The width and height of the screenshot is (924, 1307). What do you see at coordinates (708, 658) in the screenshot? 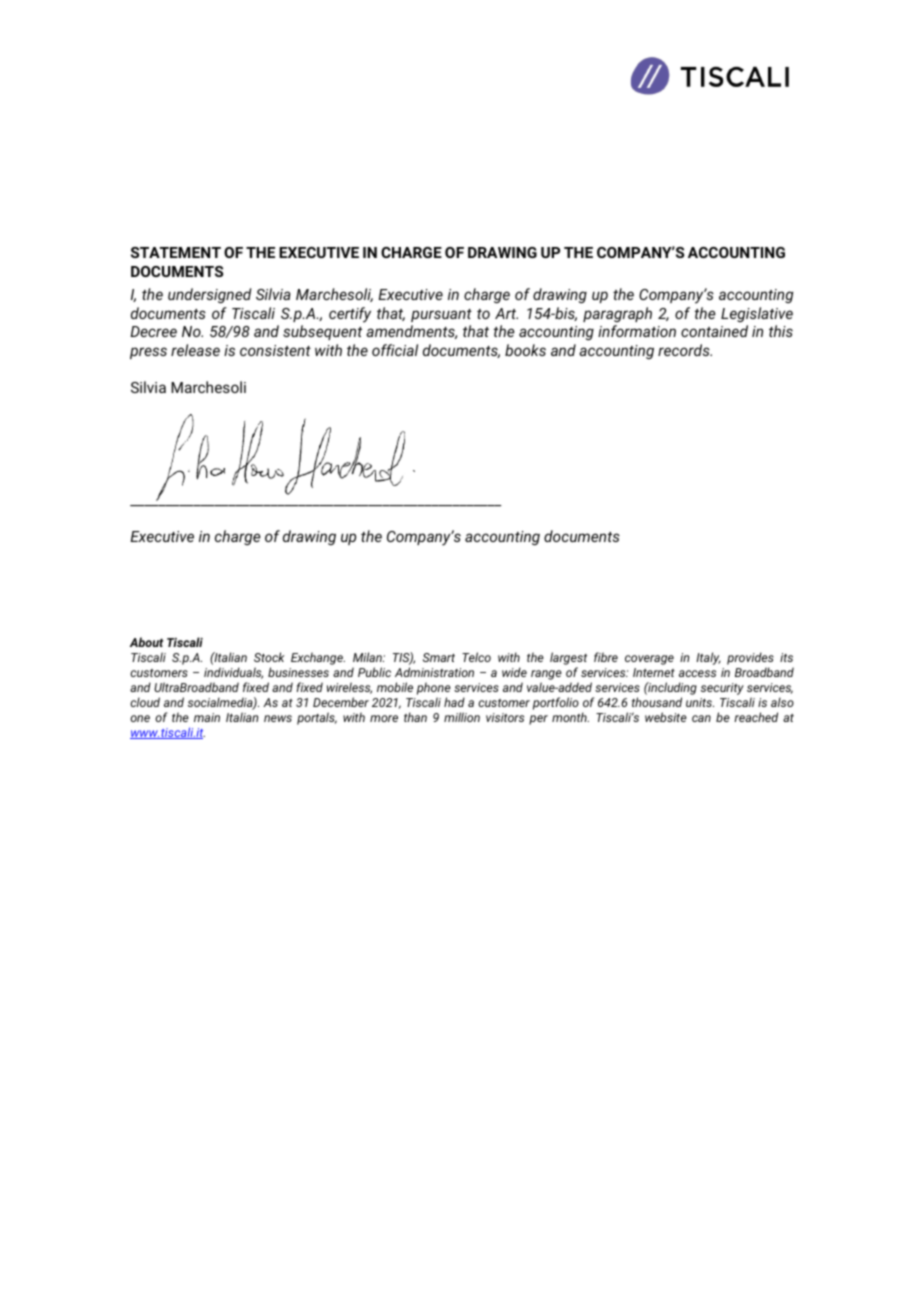
I see `Italy` at bounding box center [708, 658].
